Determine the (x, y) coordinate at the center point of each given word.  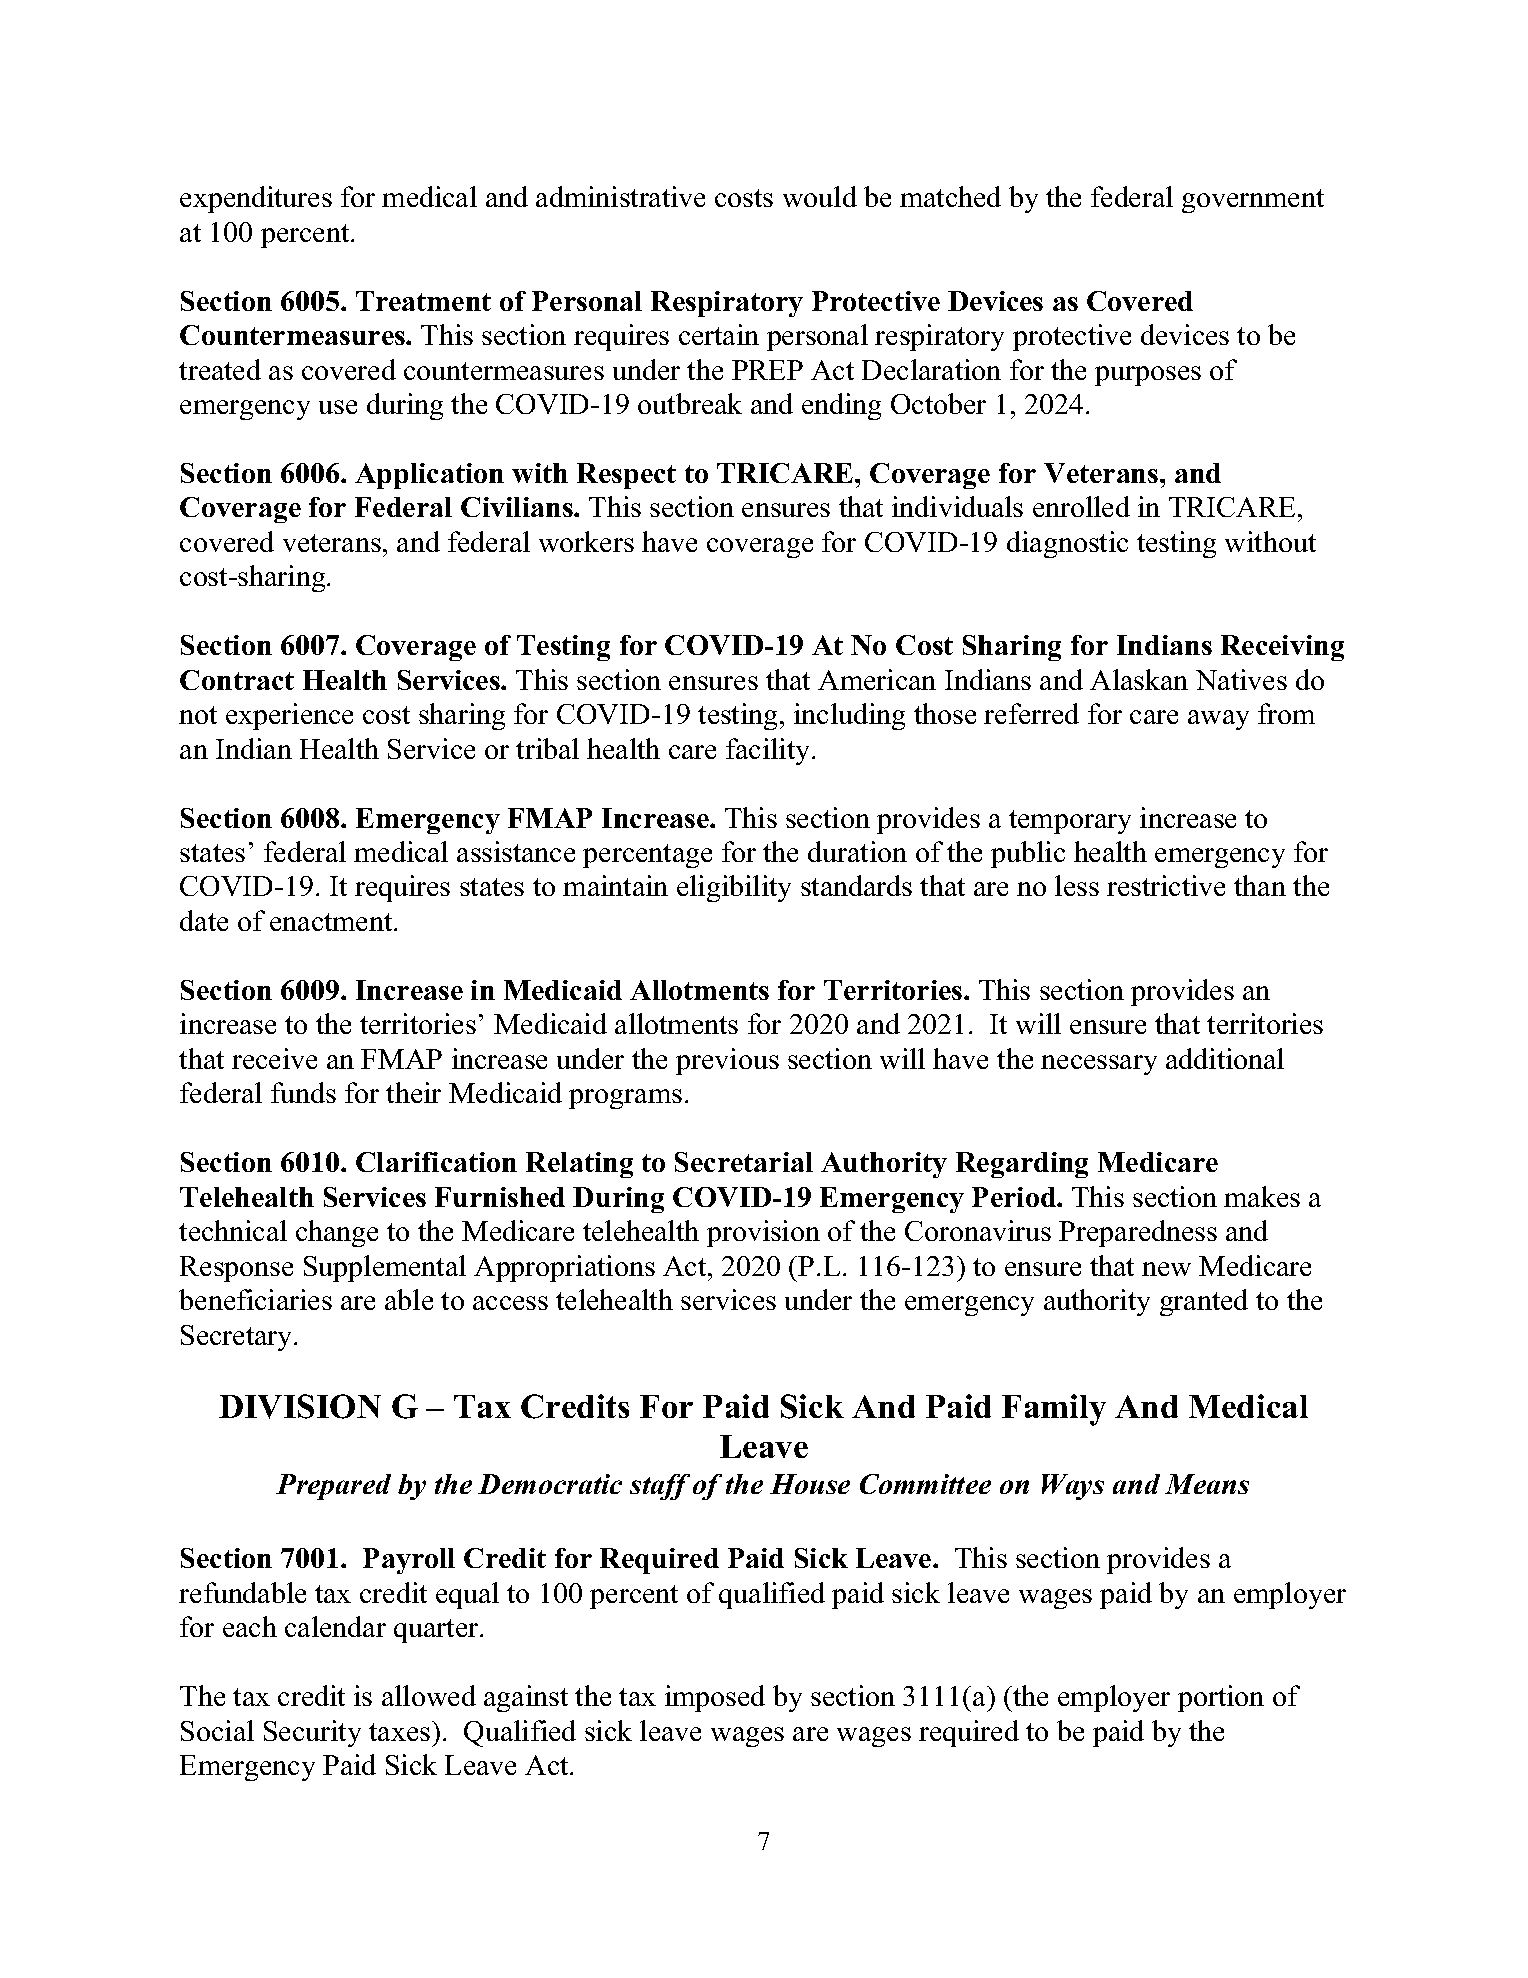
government (1253, 201)
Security (312, 1733)
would (820, 196)
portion (1221, 1698)
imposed (715, 1698)
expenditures (256, 199)
